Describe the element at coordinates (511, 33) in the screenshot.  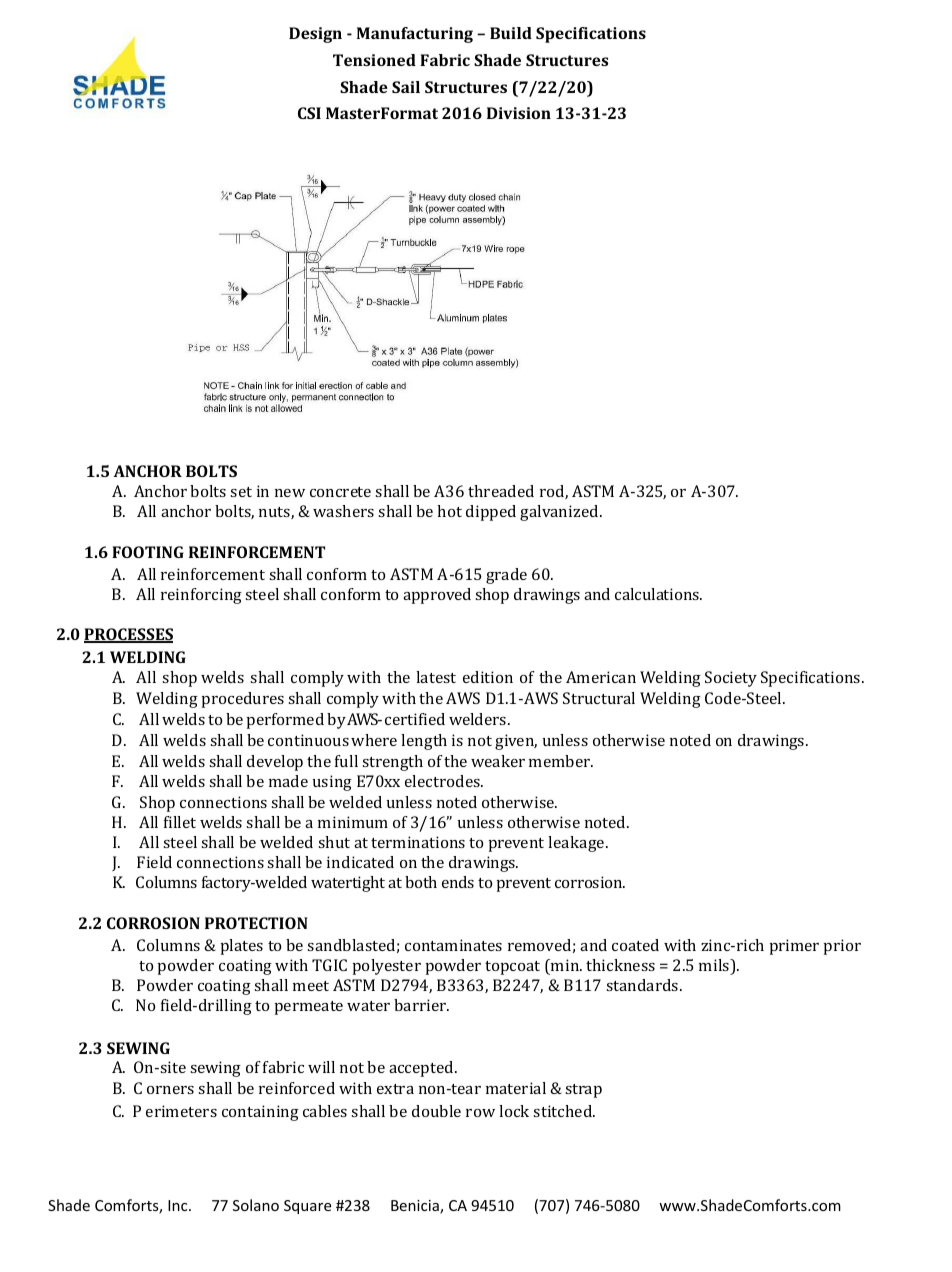
I see `Build` at that location.
